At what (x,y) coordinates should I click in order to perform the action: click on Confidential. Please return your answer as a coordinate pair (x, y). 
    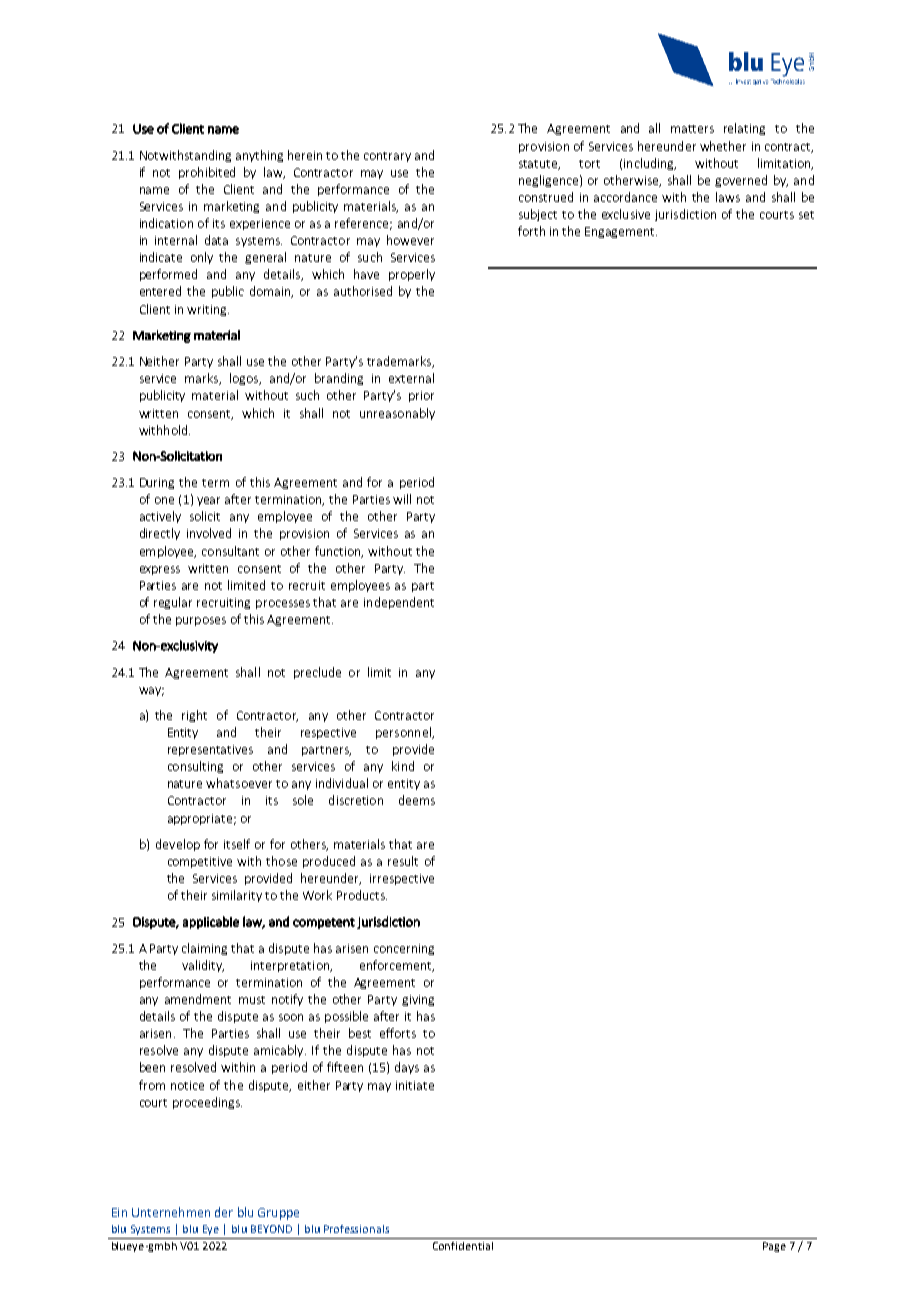
    Looking at the image, I should click on (463, 1246).
